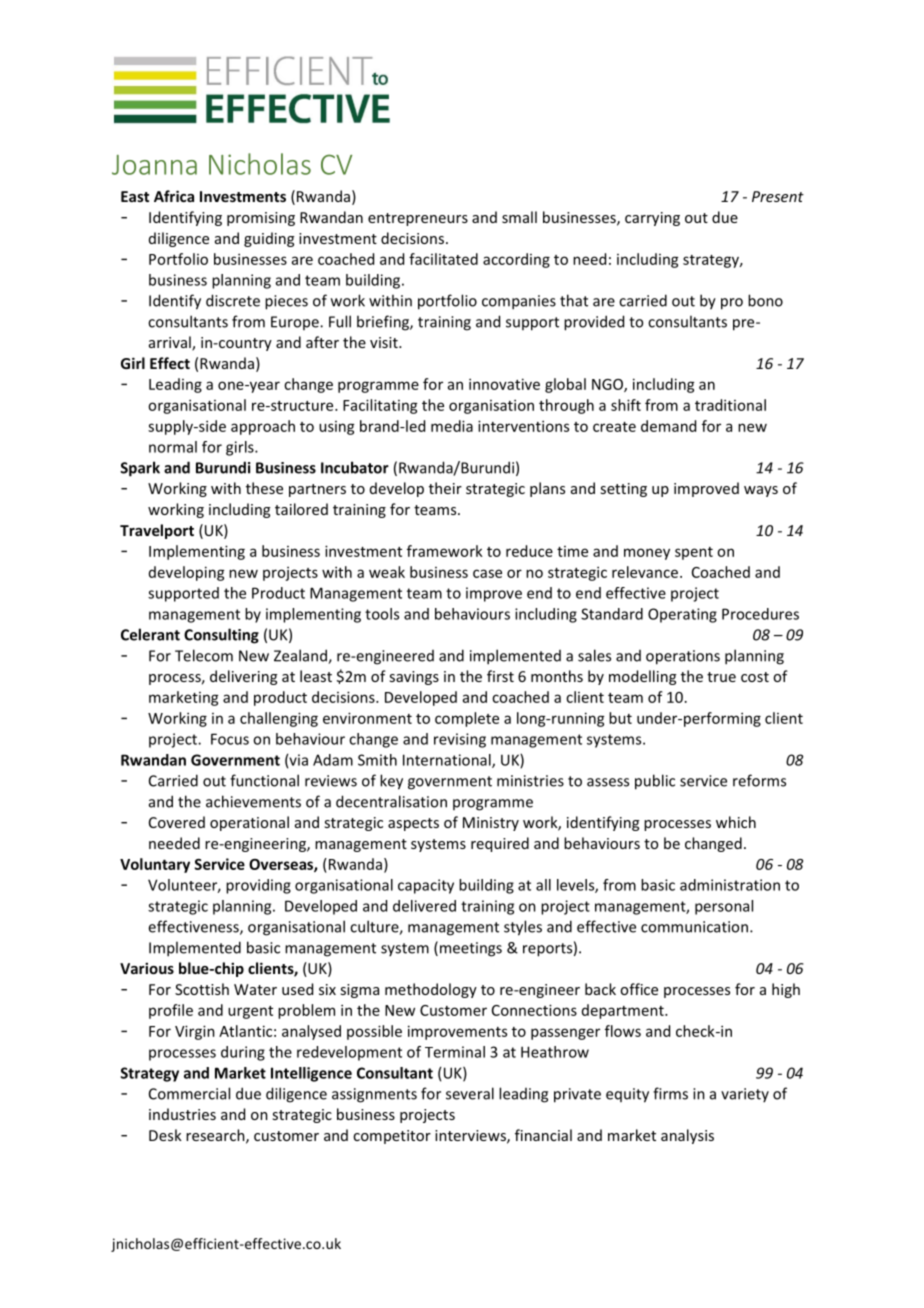  What do you see at coordinates (730, 885) in the image?
I see `administration` at bounding box center [730, 885].
